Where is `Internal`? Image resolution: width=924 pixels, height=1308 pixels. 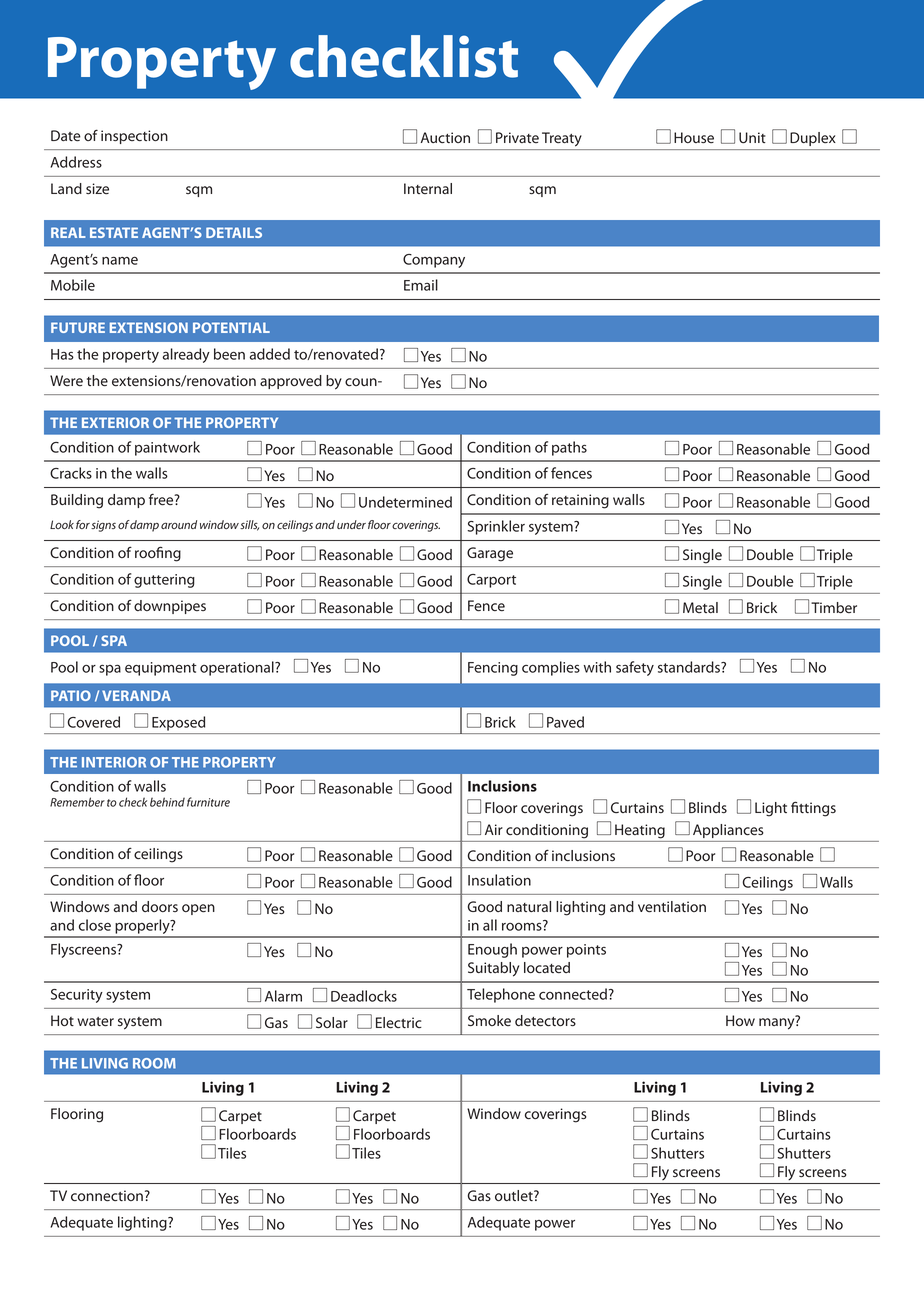
Internal is located at coordinates (428, 188).
